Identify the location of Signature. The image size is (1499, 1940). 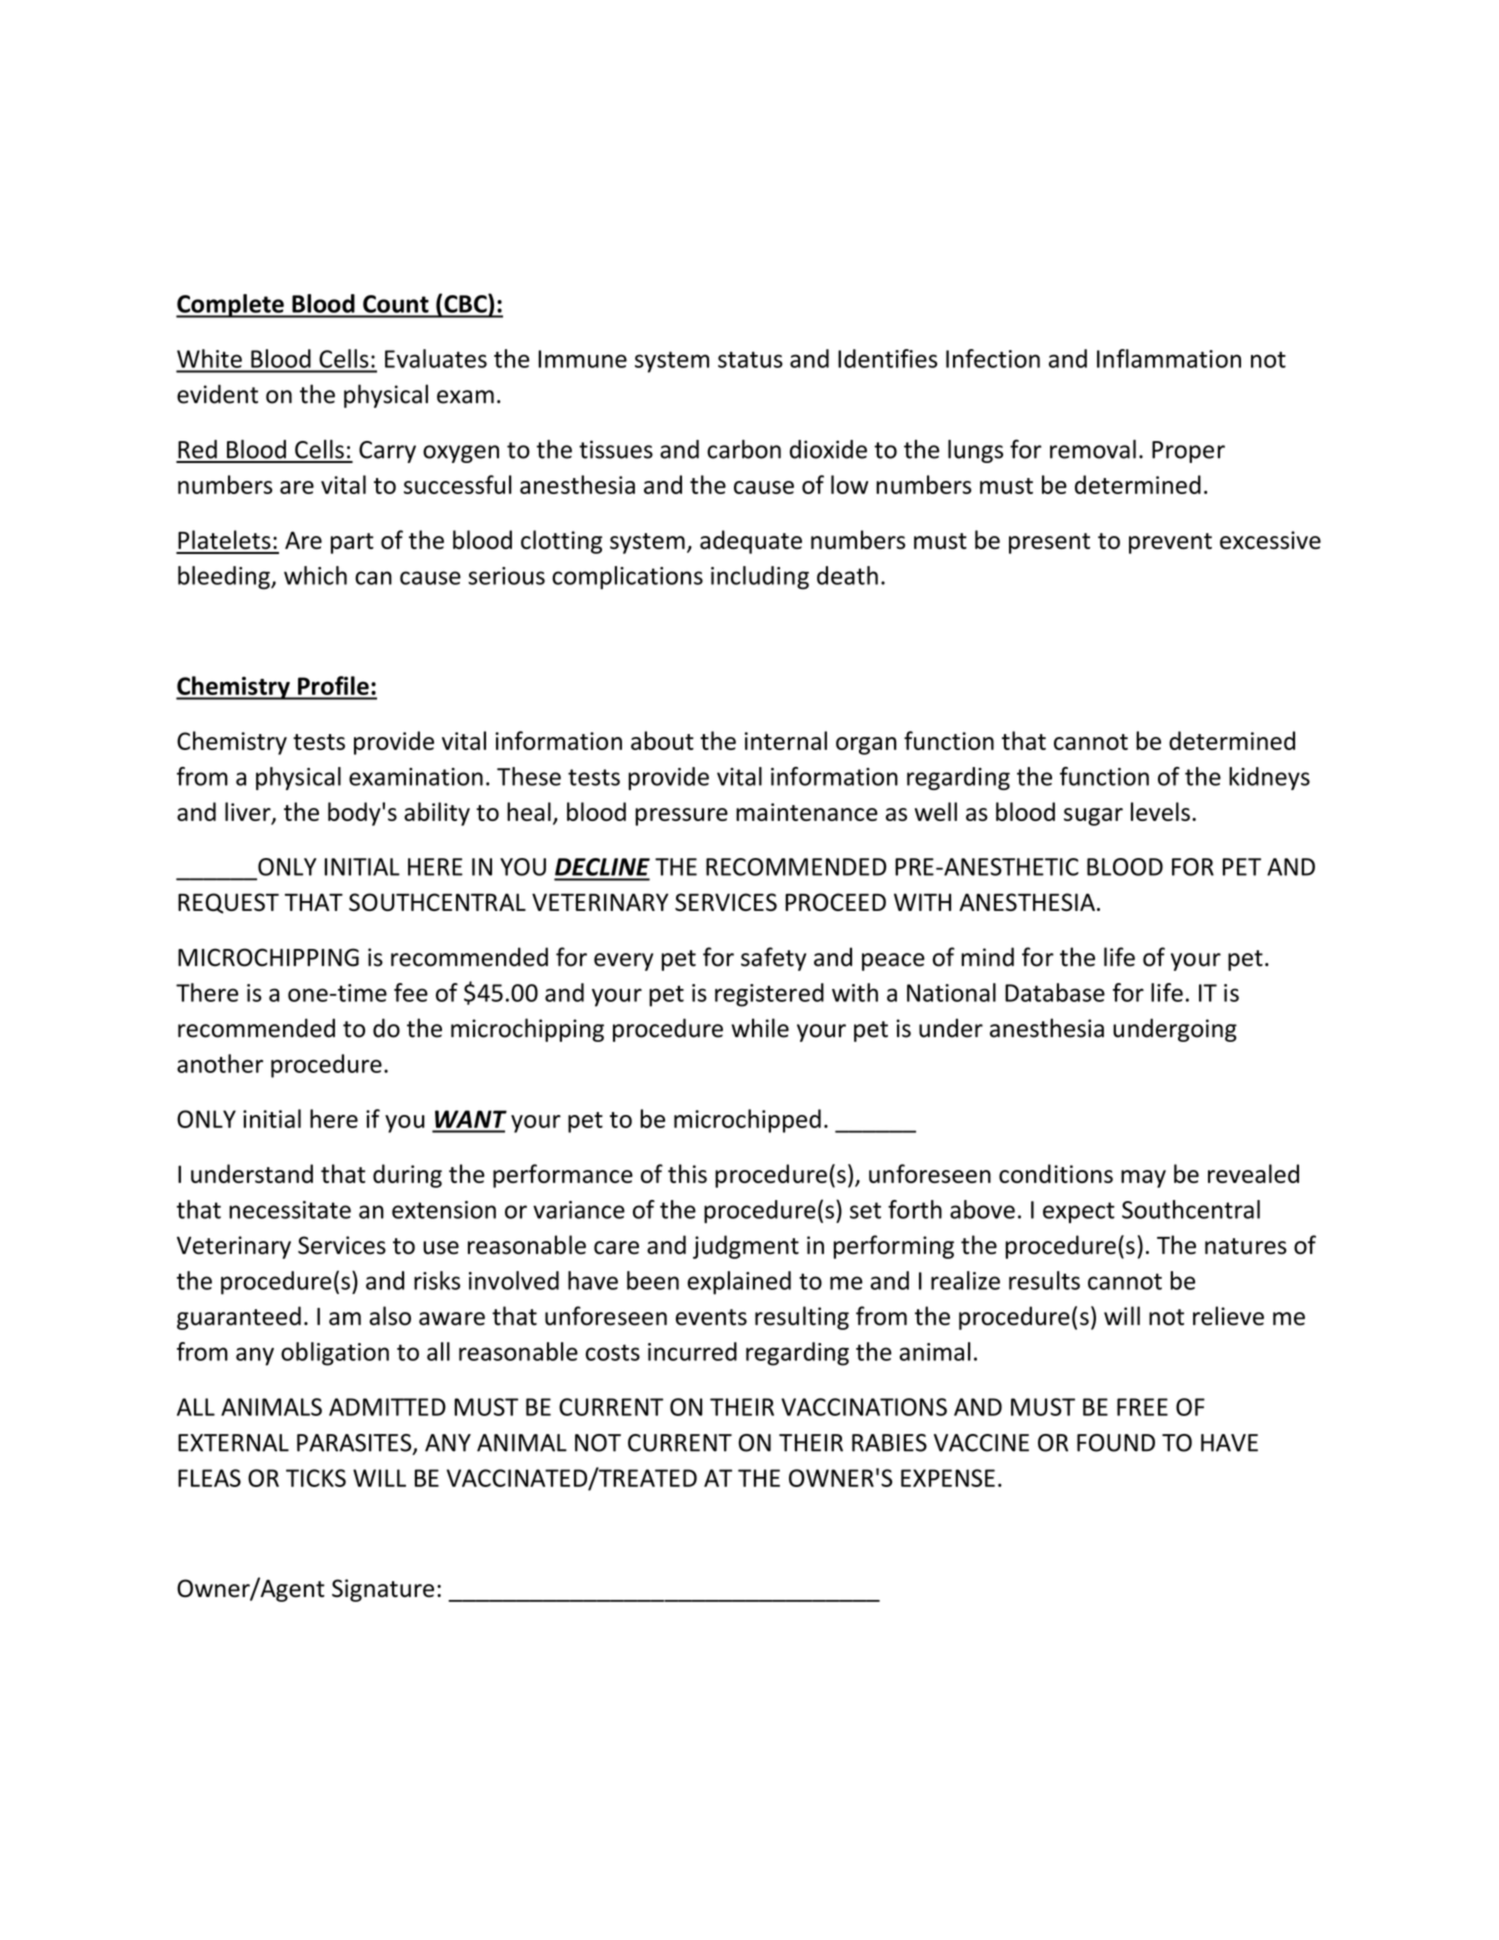
(383, 1590).
